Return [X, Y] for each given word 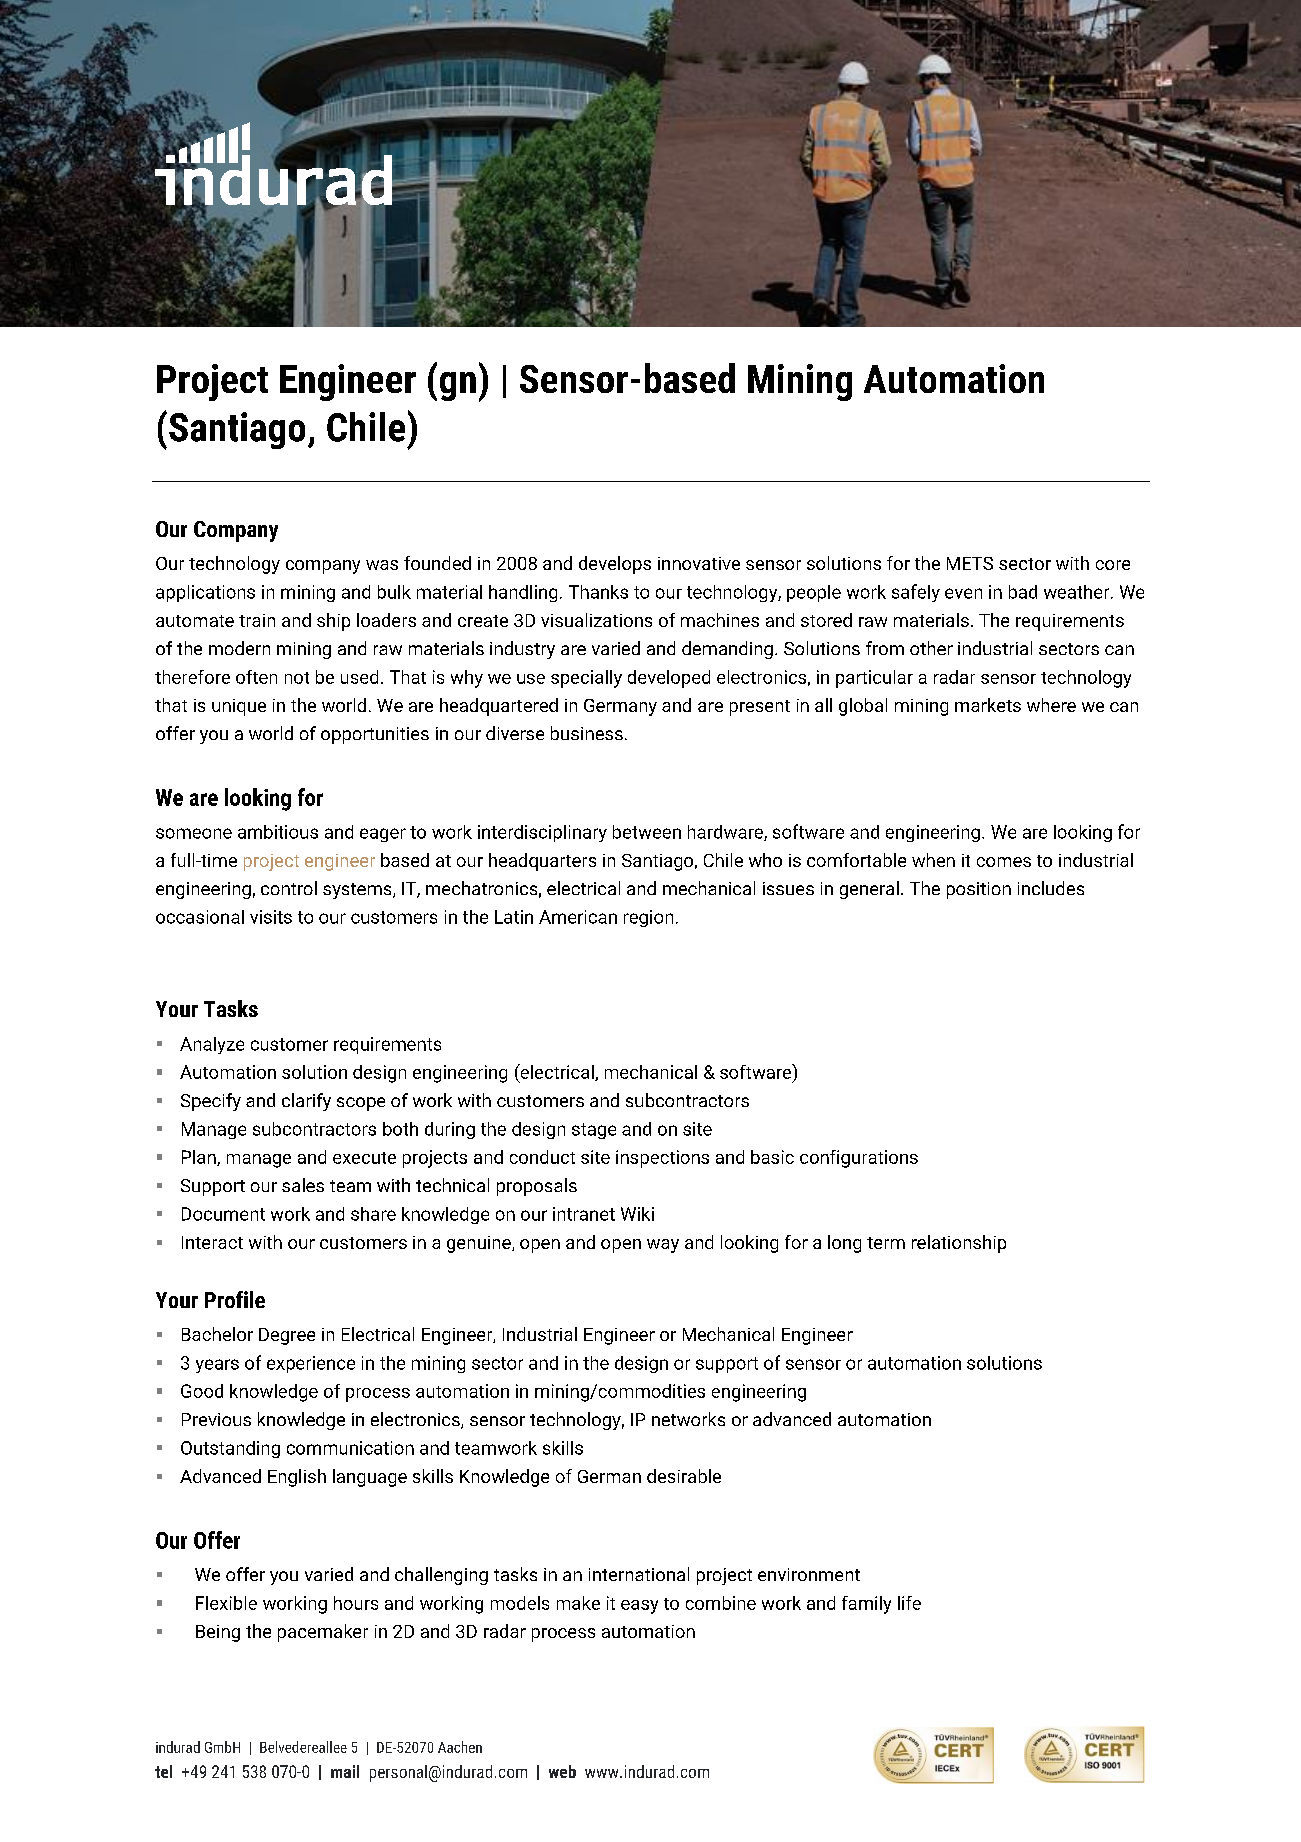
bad [1023, 592]
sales [303, 1185]
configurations [859, 1159]
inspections [662, 1159]
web [562, 1771]
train [257, 620]
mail [345, 1771]
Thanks [598, 592]
